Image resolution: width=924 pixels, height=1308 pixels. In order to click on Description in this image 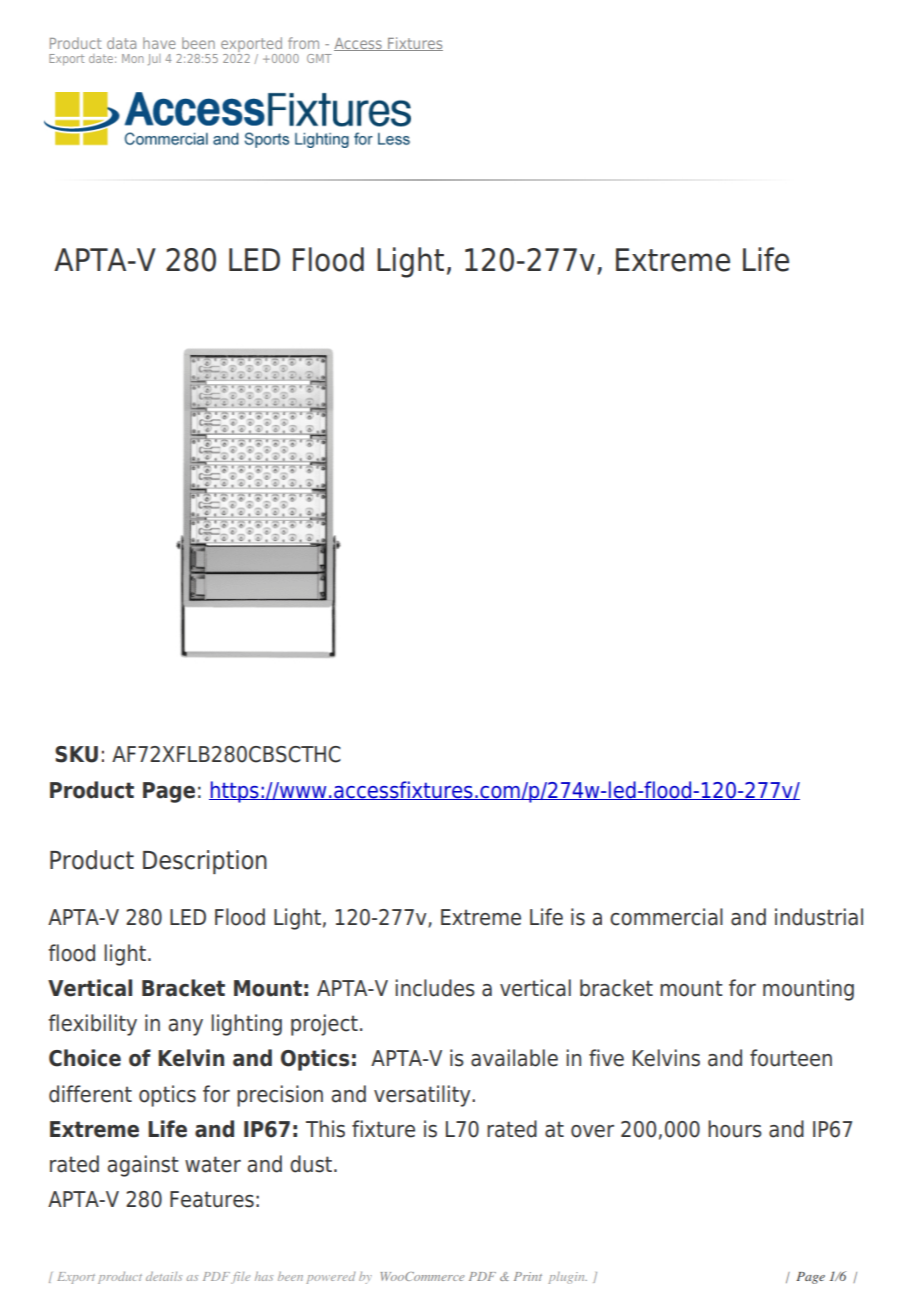, I will do `click(205, 862)`.
